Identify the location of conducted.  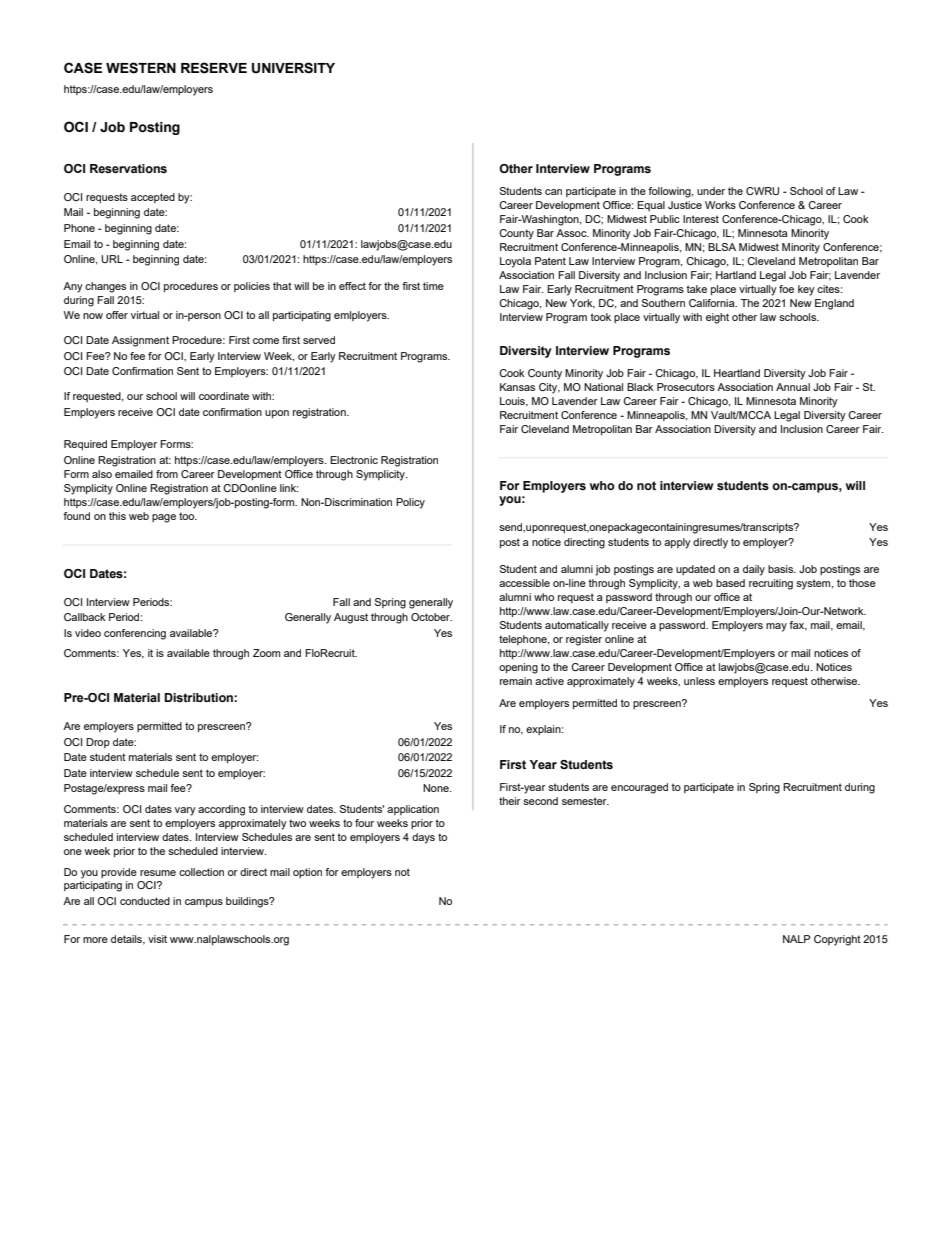
(145, 901).
